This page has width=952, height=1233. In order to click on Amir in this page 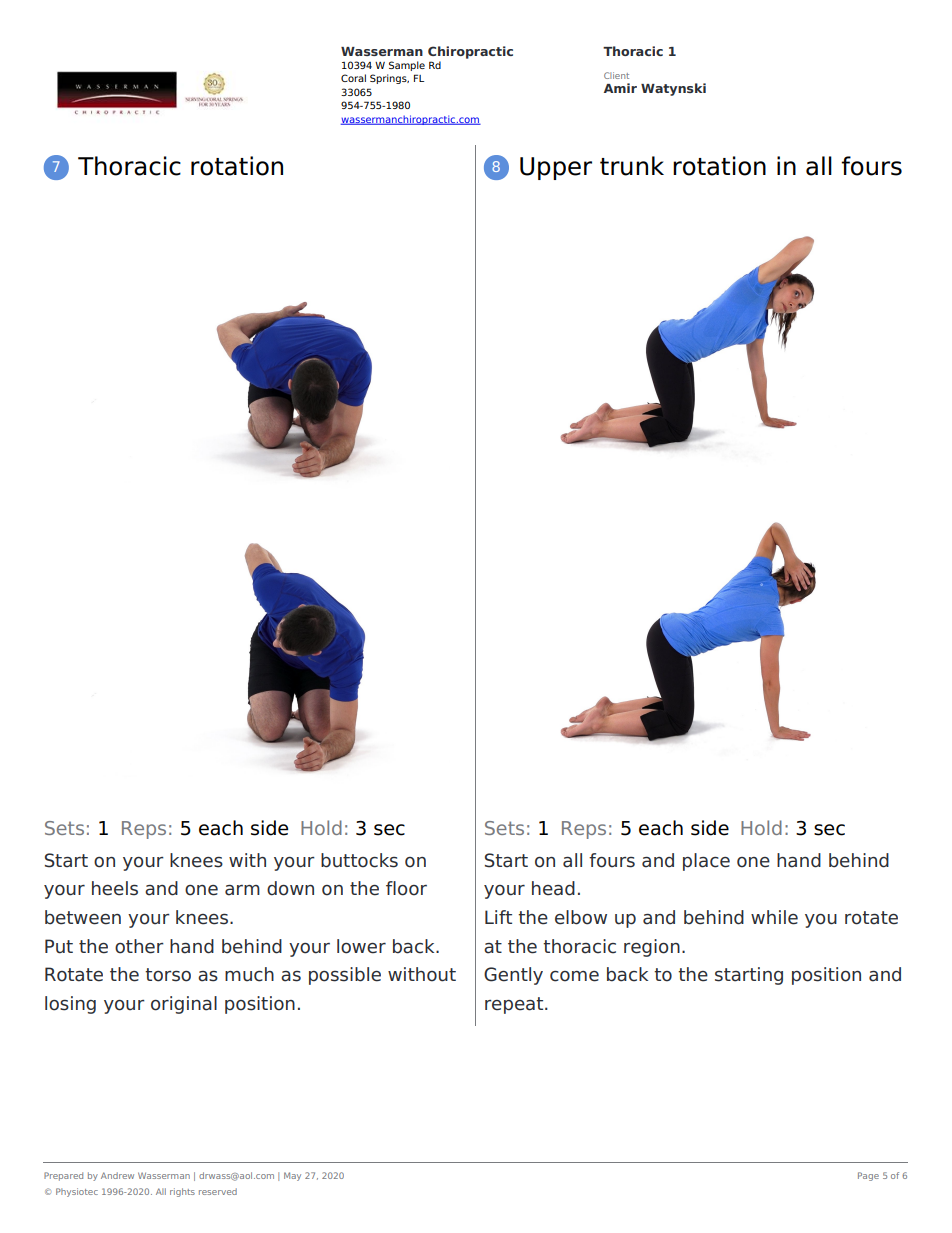, I will do `click(620, 88)`.
